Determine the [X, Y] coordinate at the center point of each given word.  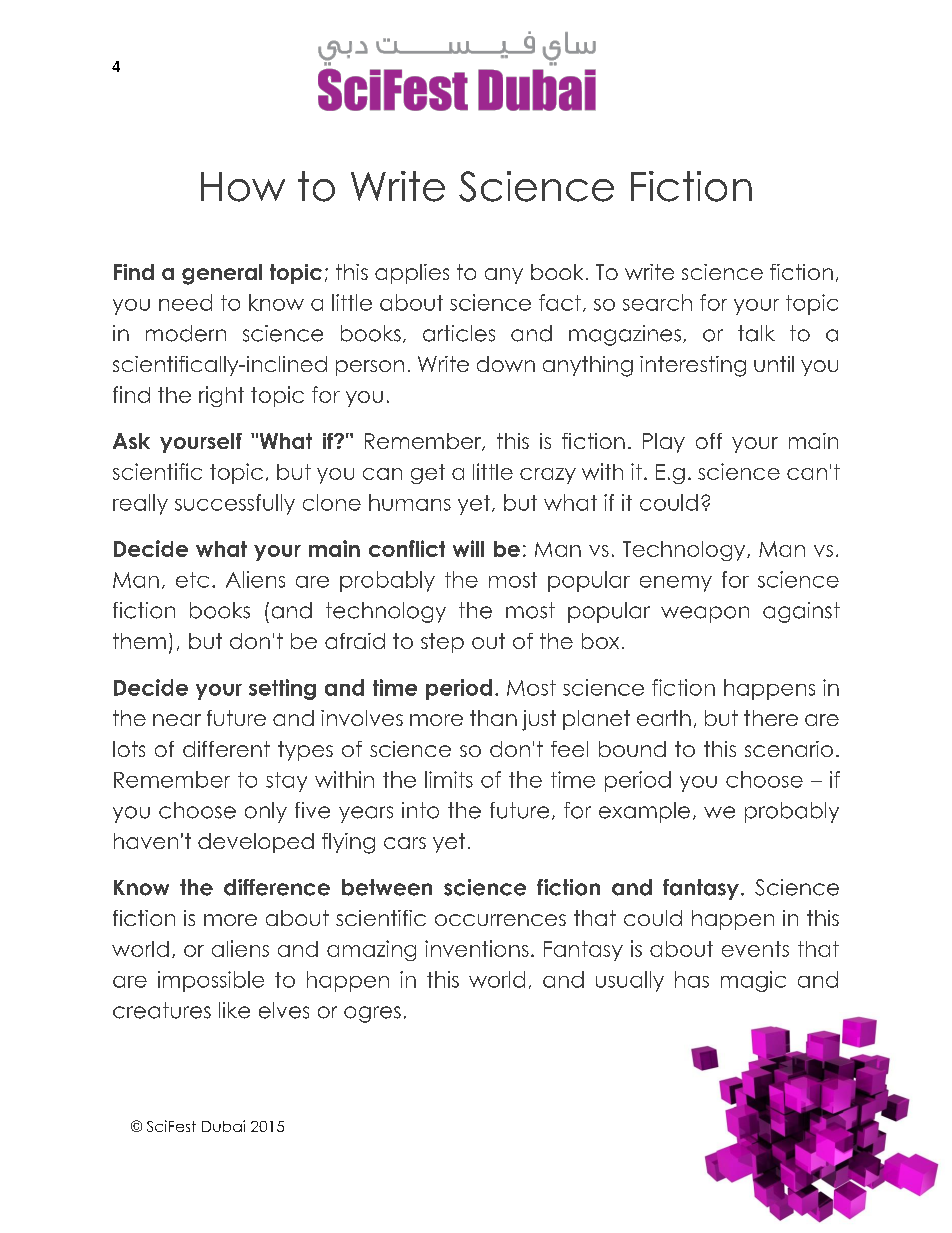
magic [753, 981]
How [243, 187]
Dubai [223, 1126]
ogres [372, 1014]
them [139, 641]
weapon [705, 614]
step [442, 643]
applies [412, 274]
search [657, 302]
